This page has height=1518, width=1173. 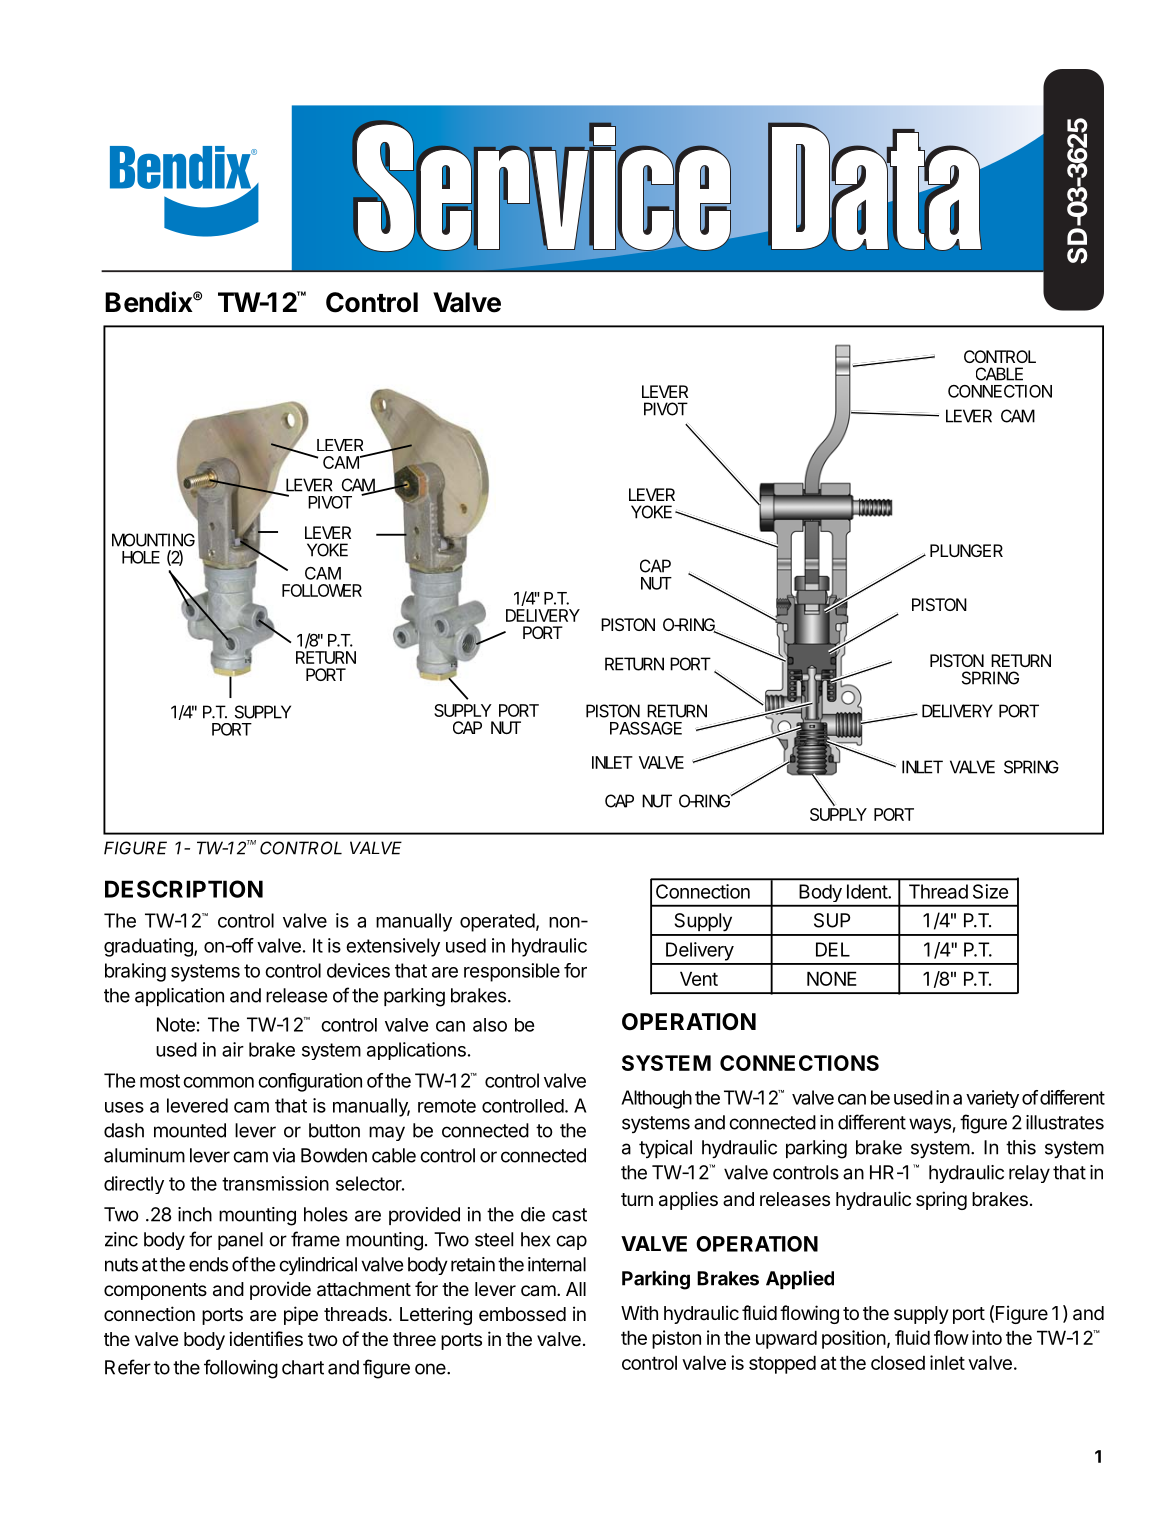 What do you see at coordinates (233, 1049) in the page?
I see `air` at bounding box center [233, 1049].
